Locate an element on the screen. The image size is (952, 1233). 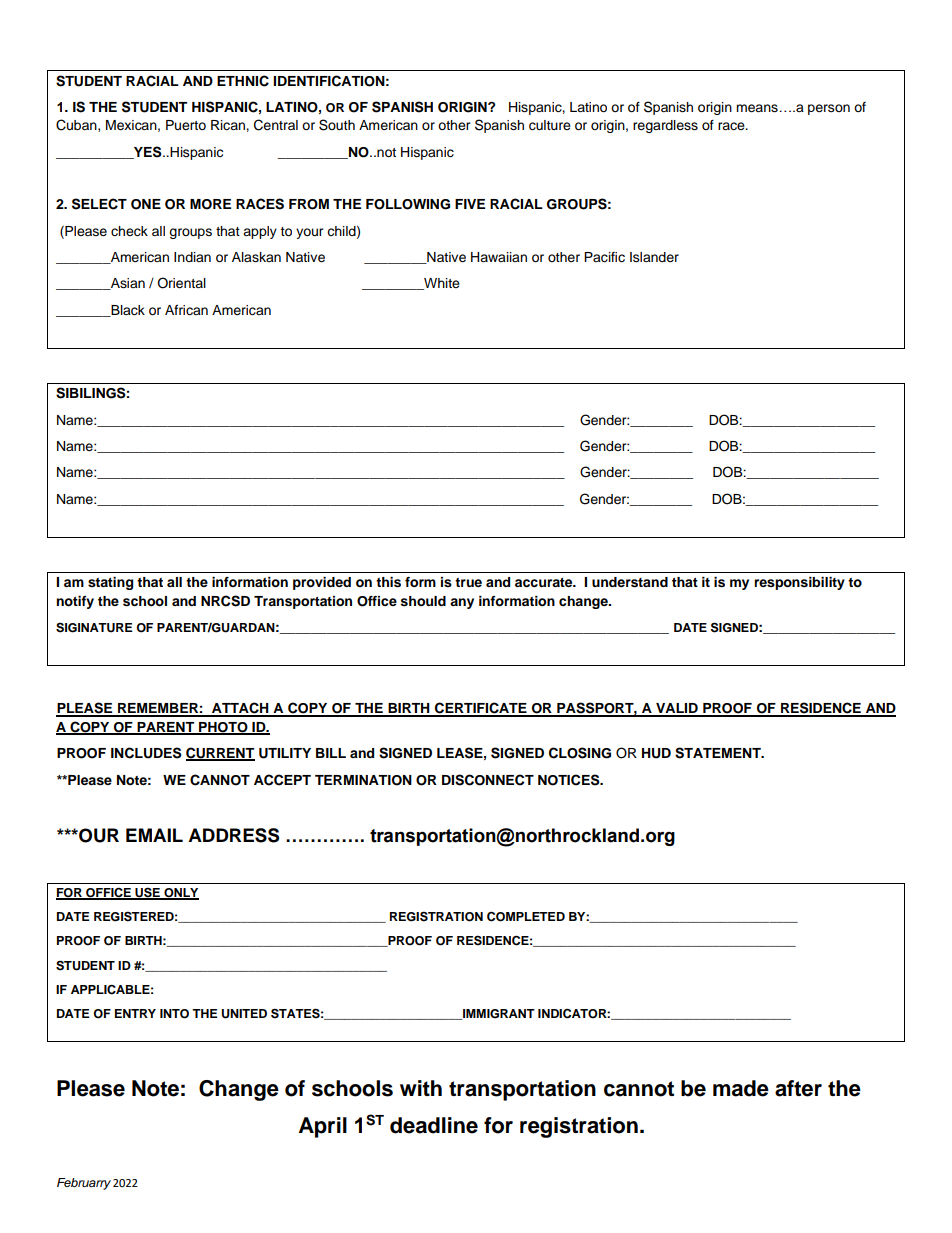
INTO is located at coordinates (174, 1014).
